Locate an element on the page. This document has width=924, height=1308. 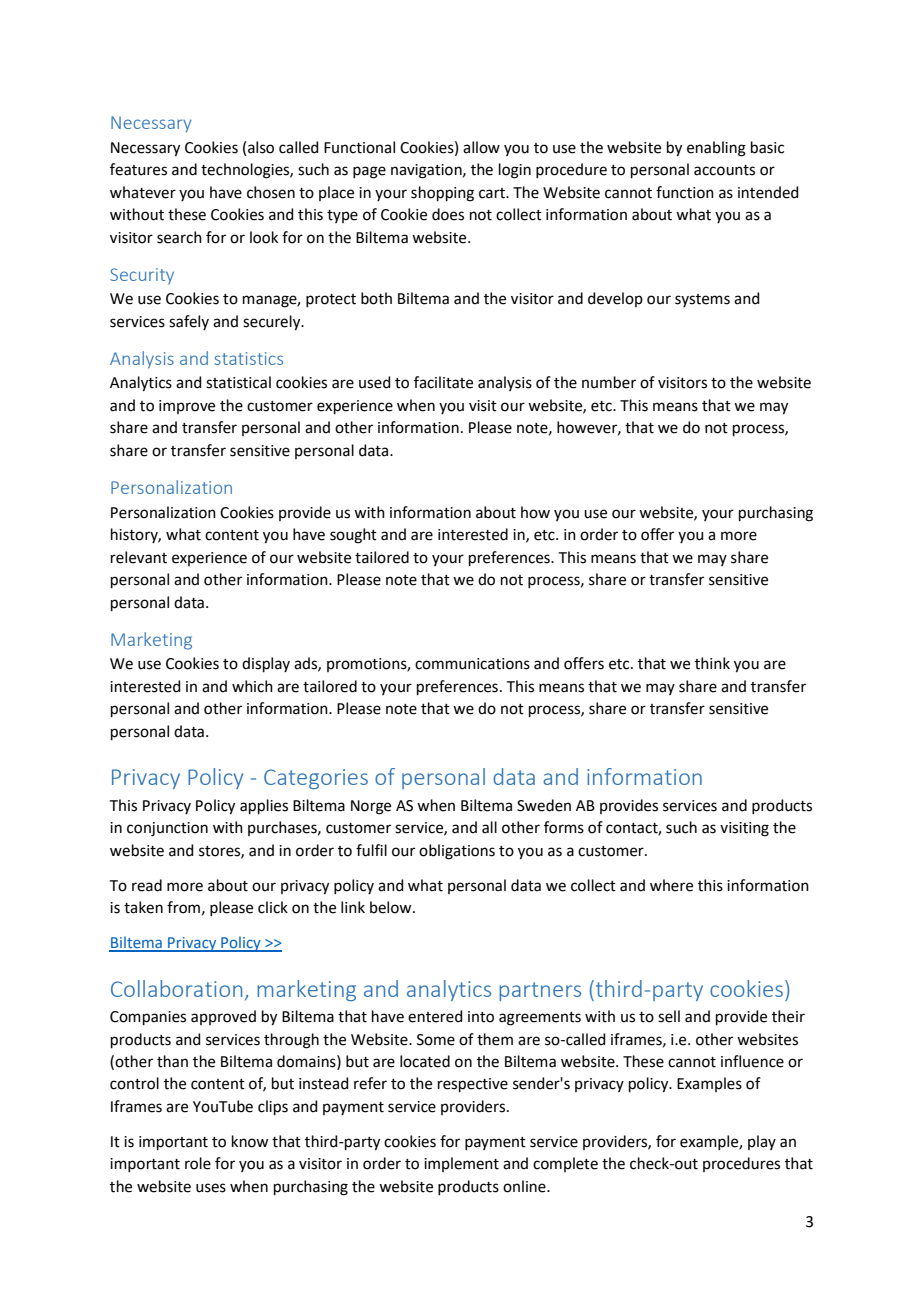
sell is located at coordinates (669, 1016).
